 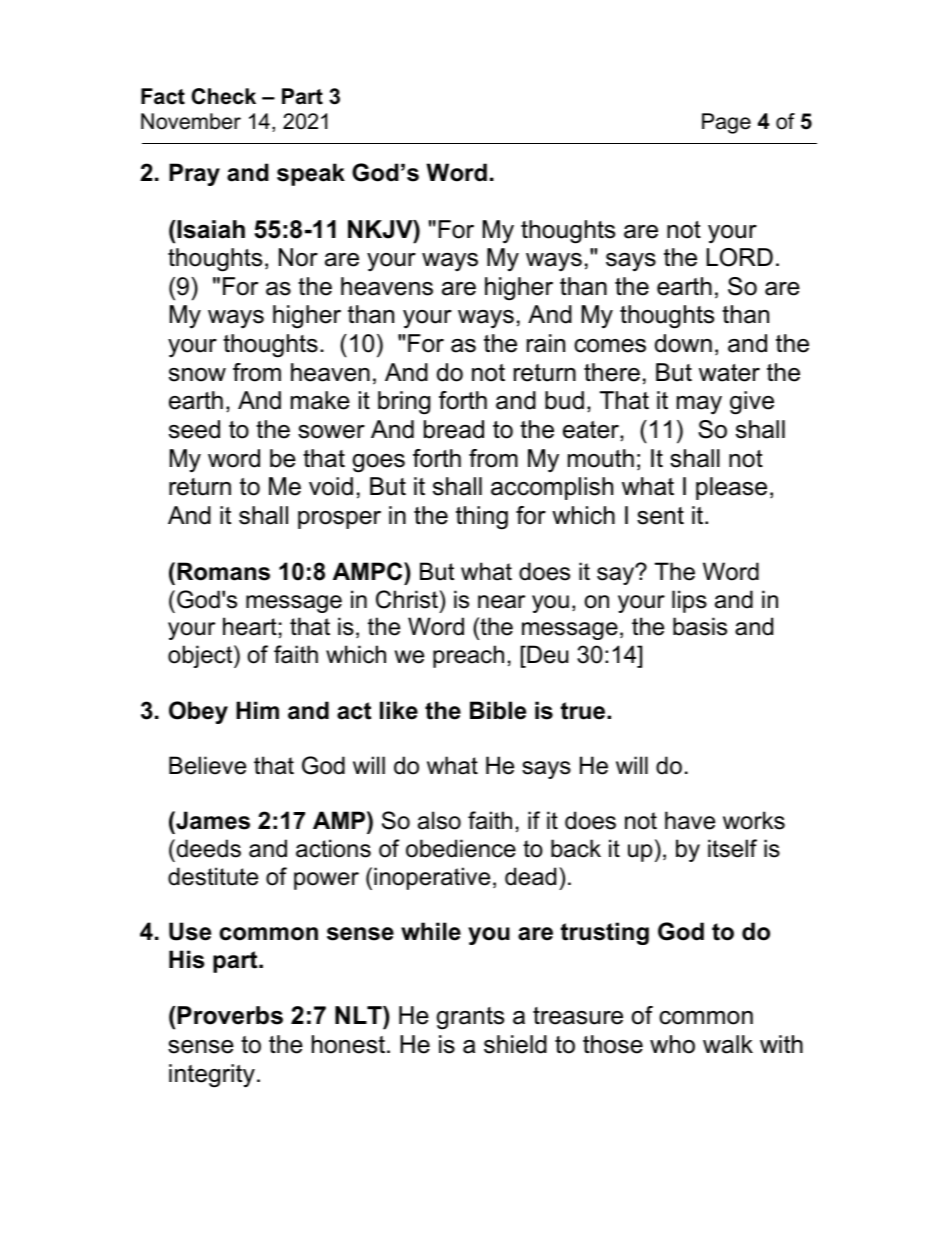 What do you see at coordinates (257, 710) in the image?
I see `Him` at bounding box center [257, 710].
